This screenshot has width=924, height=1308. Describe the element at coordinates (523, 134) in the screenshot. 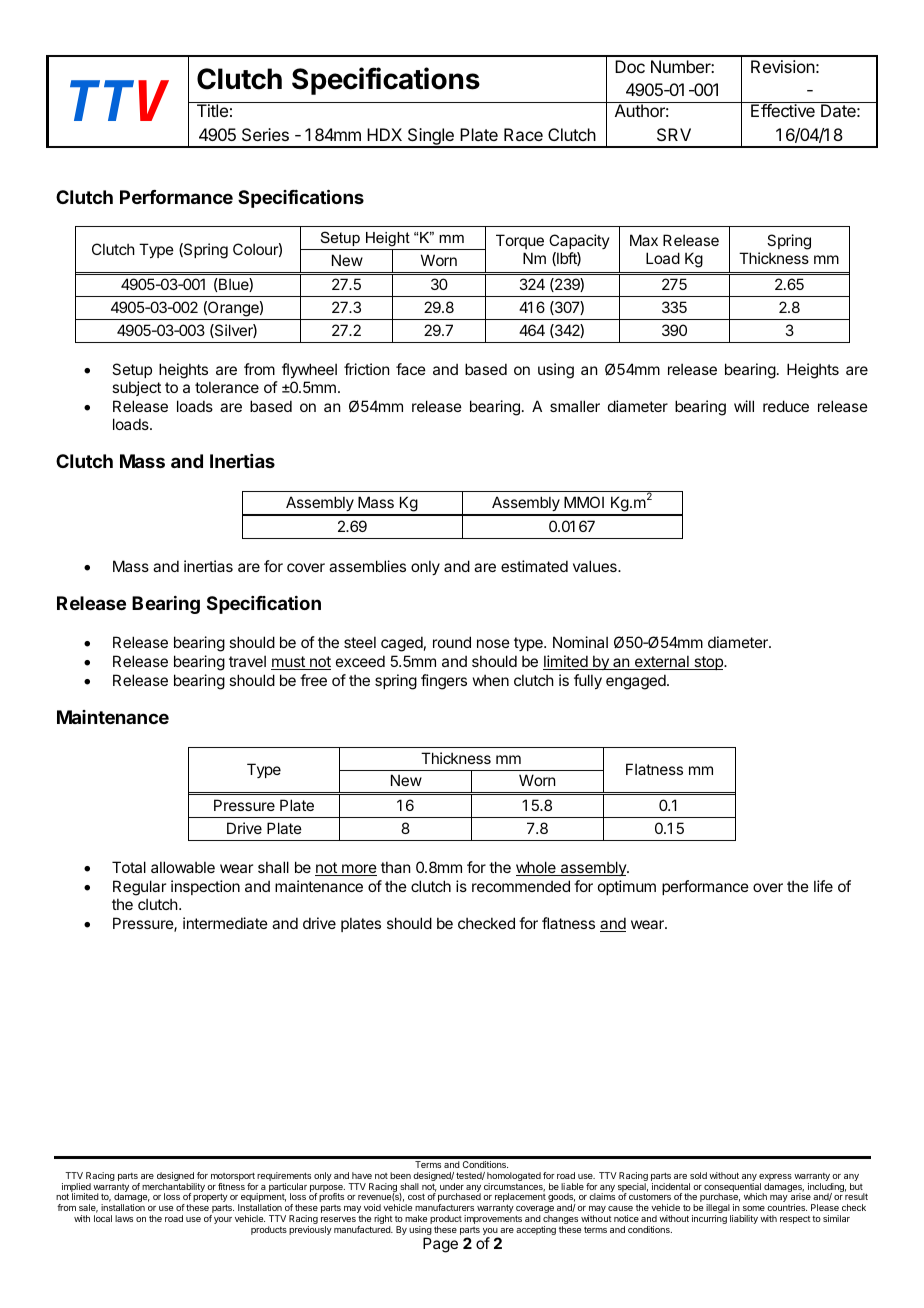

I see `Race` at that location.
